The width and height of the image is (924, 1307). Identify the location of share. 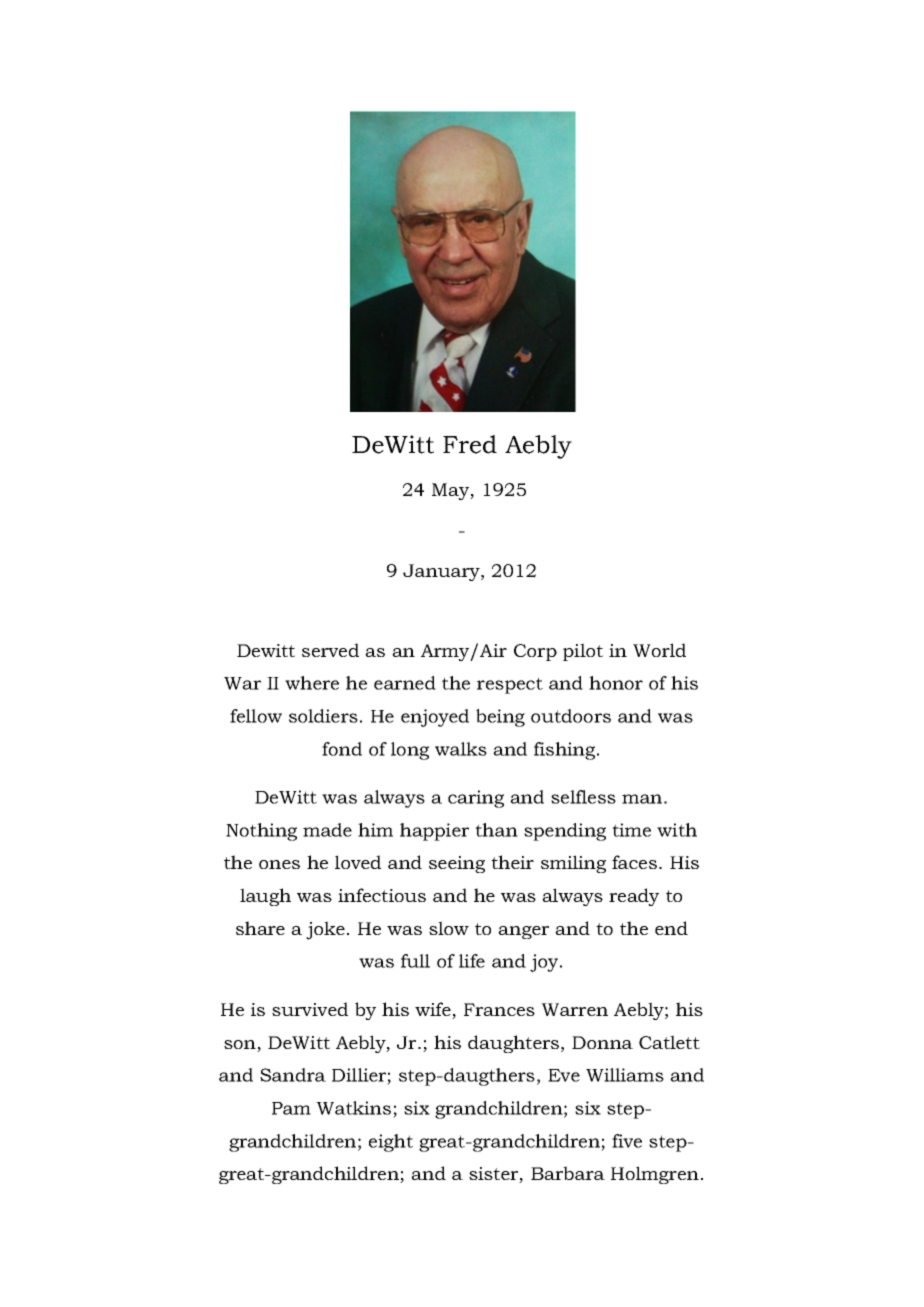
(260, 928).
